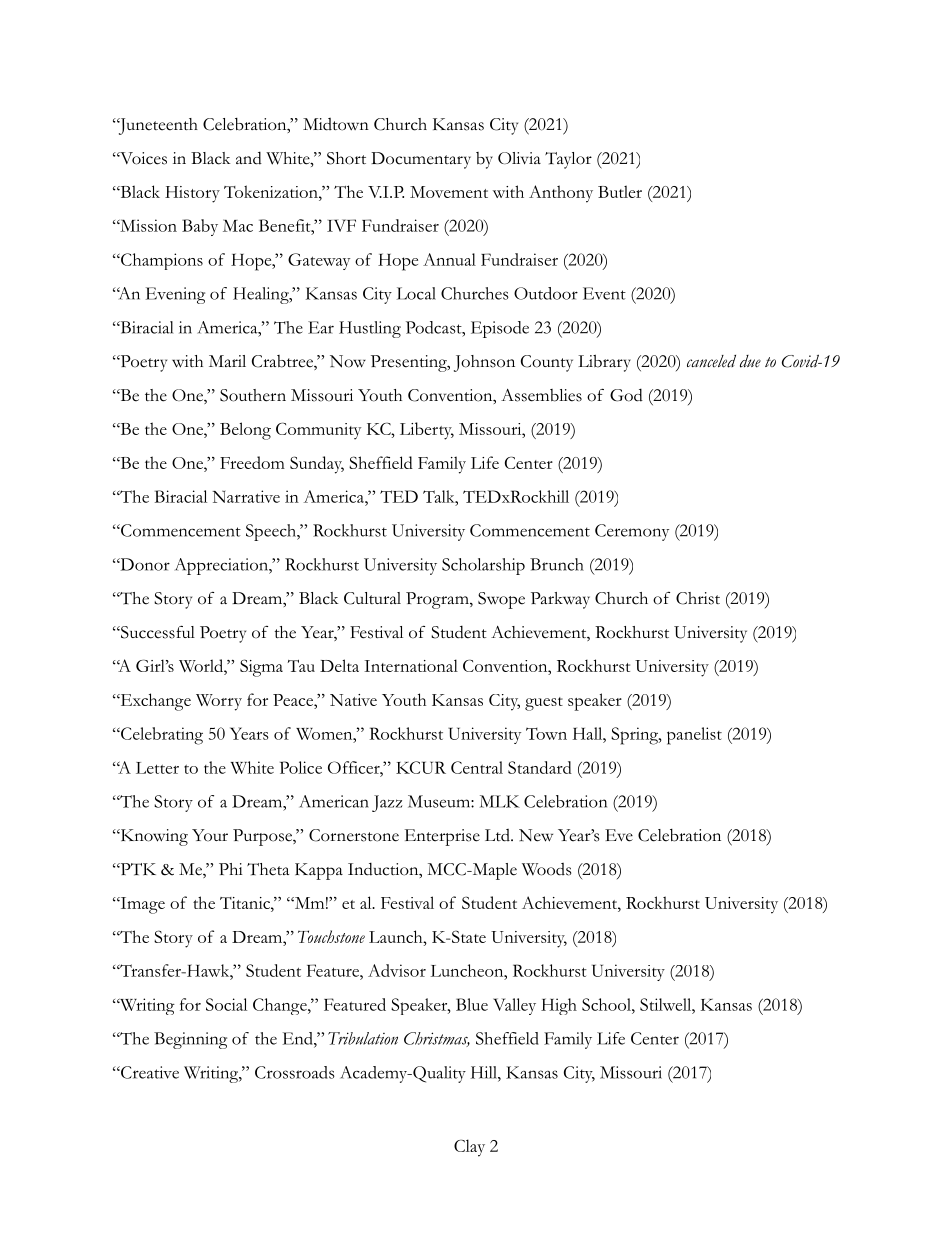 The height and width of the document is (1233, 952). What do you see at coordinates (295, 1072) in the document?
I see `Crossroads` at bounding box center [295, 1072].
